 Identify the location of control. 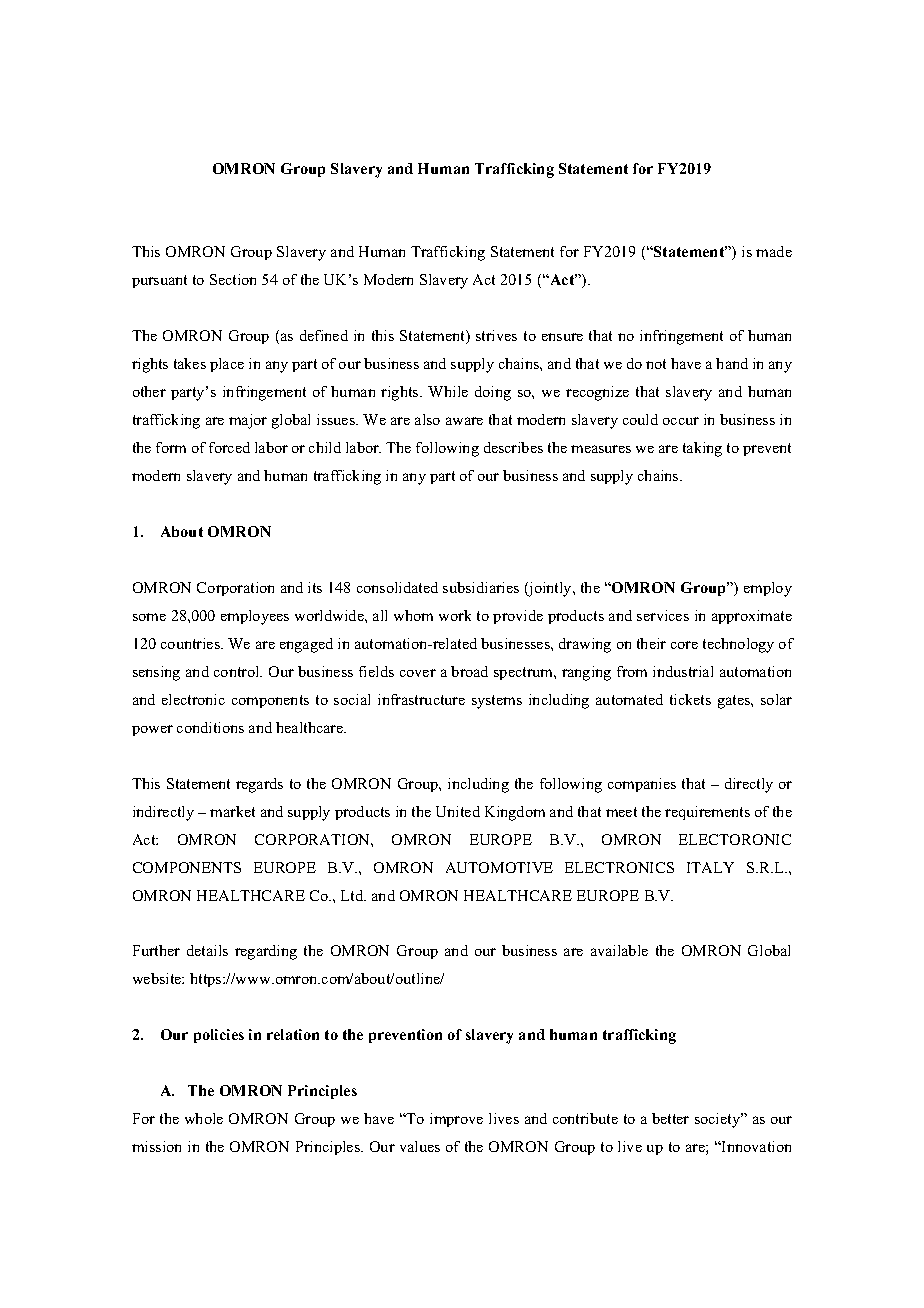
(238, 671).
